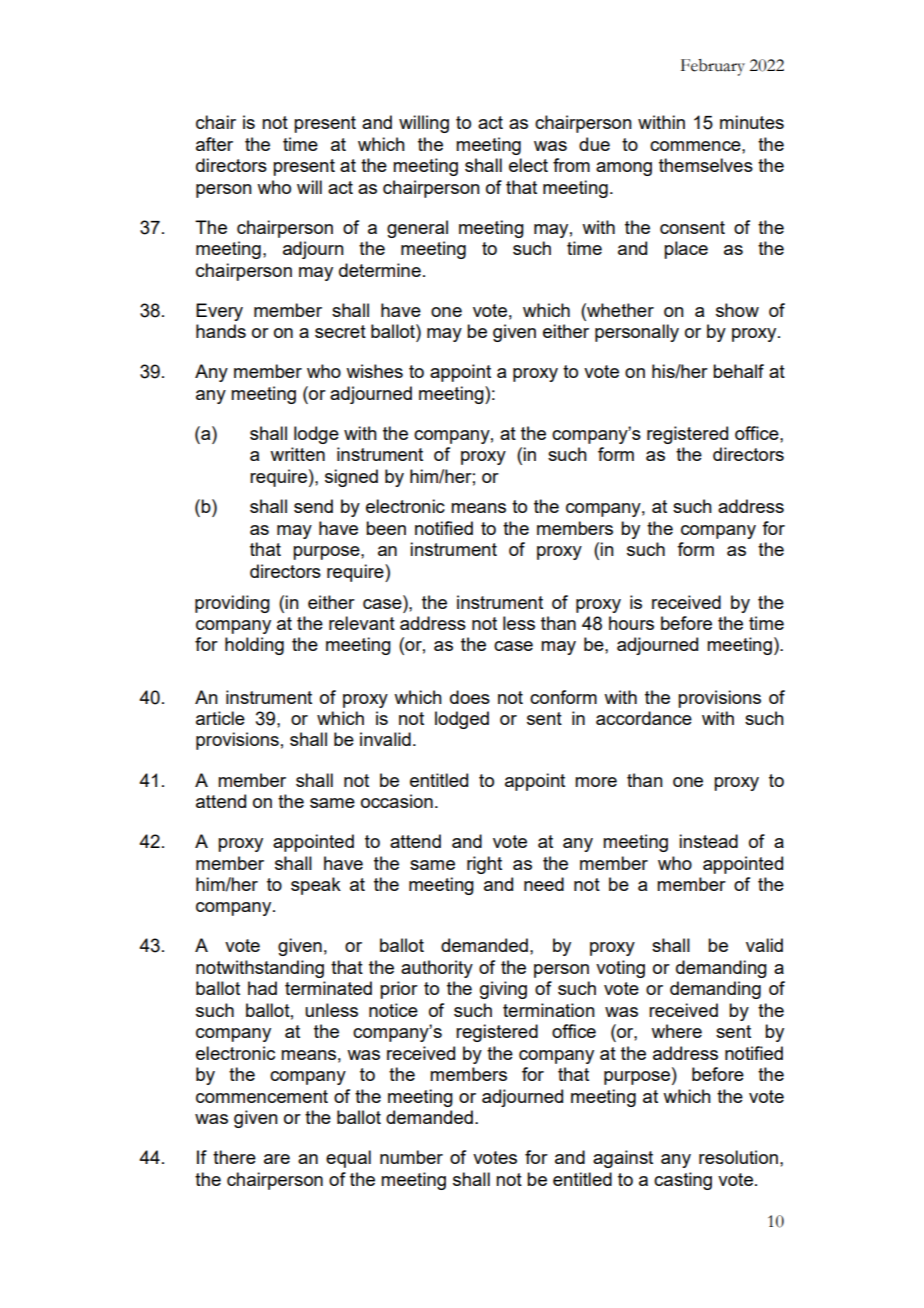 The height and width of the image is (1308, 924). Describe the element at coordinates (470, 697) in the image. I see `does` at that location.
